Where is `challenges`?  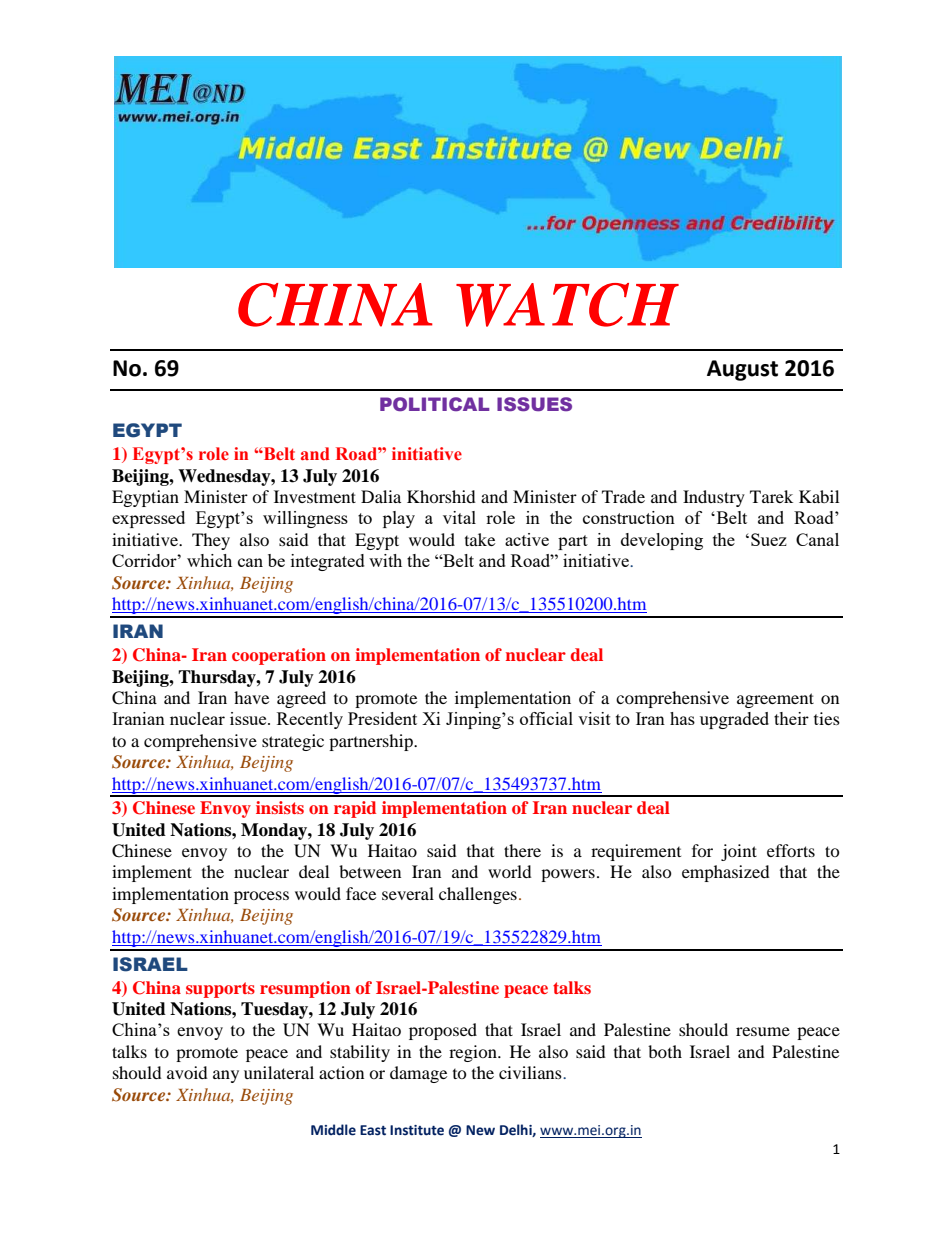 challenges is located at coordinates (478, 895).
